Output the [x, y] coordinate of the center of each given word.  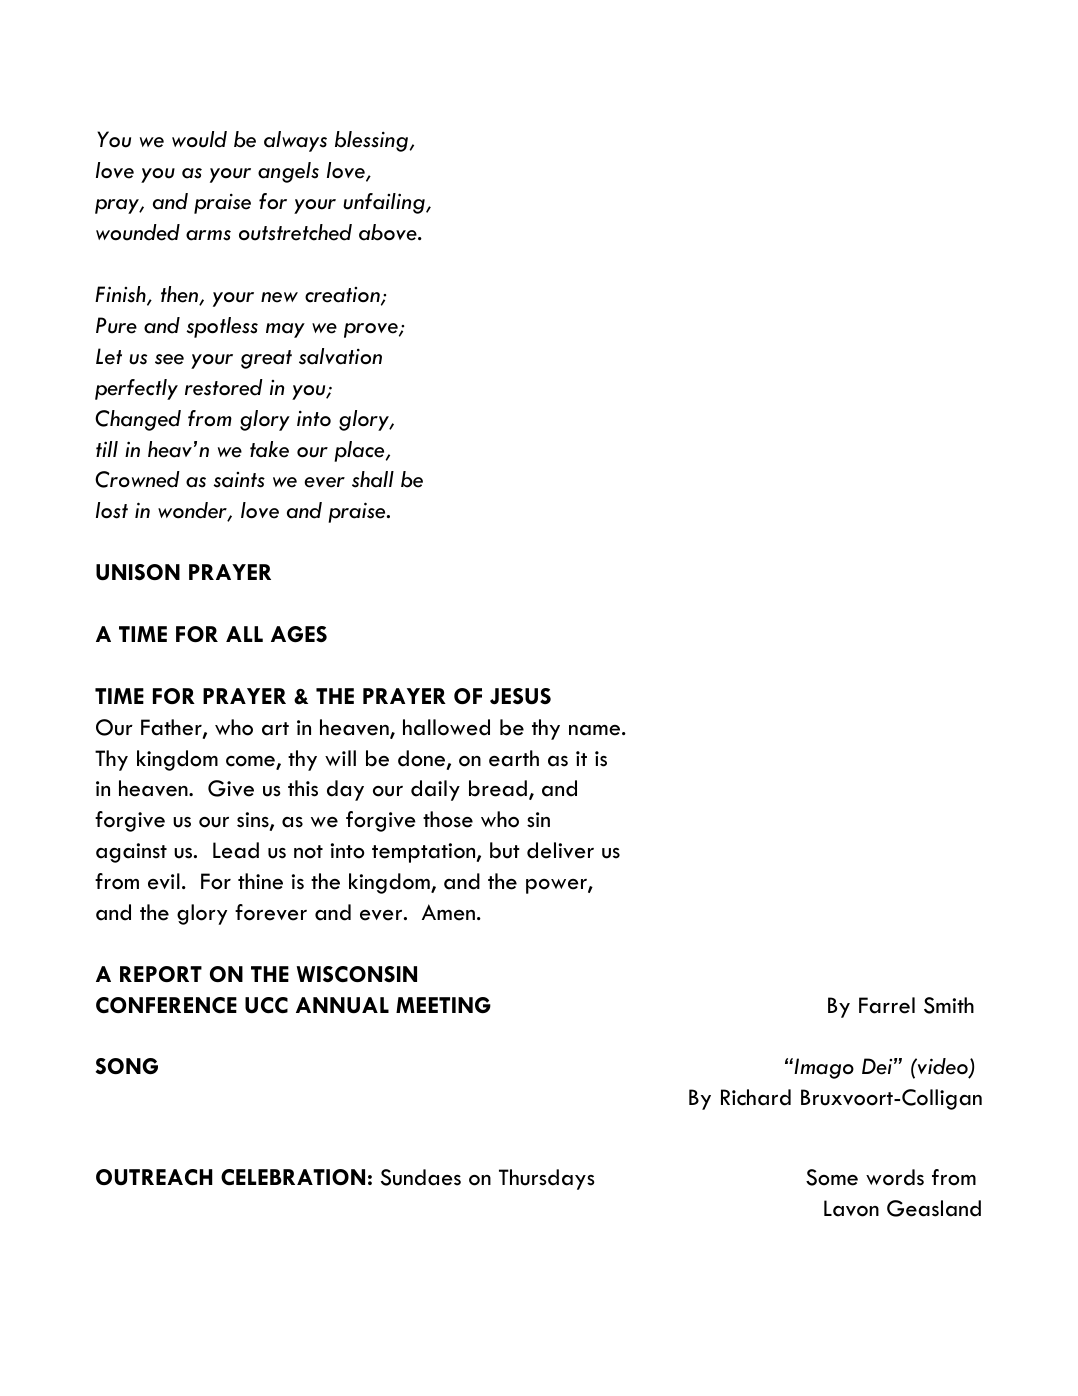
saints [239, 480]
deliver [560, 850]
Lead [236, 850]
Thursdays [547, 1179]
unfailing [385, 203]
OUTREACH [154, 1177]
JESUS [520, 696]
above [389, 232]
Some [832, 1177]
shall [373, 479]
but [505, 850]
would [199, 139]
